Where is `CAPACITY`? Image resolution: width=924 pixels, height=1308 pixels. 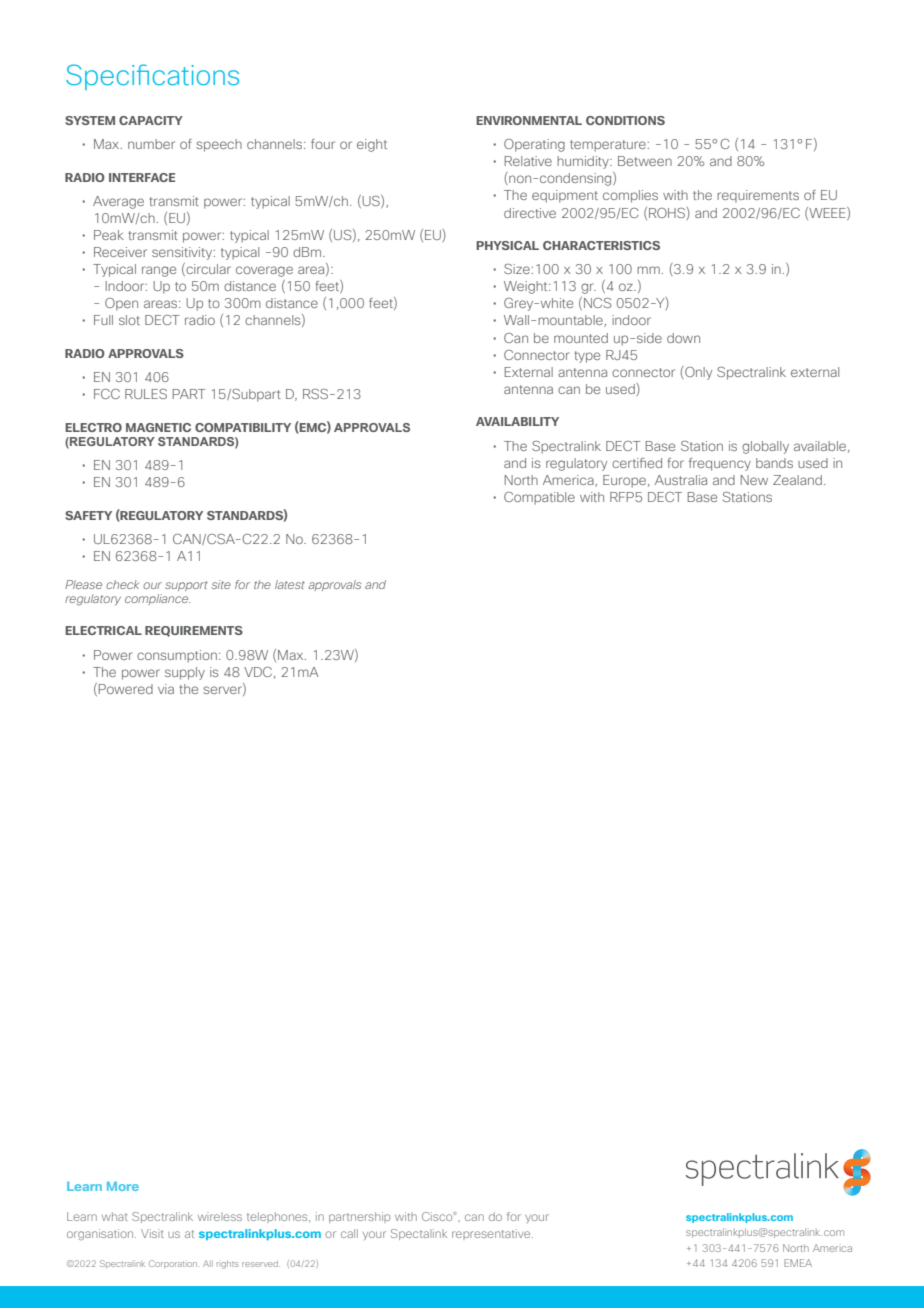
CAPACITY is located at coordinates (151, 120).
